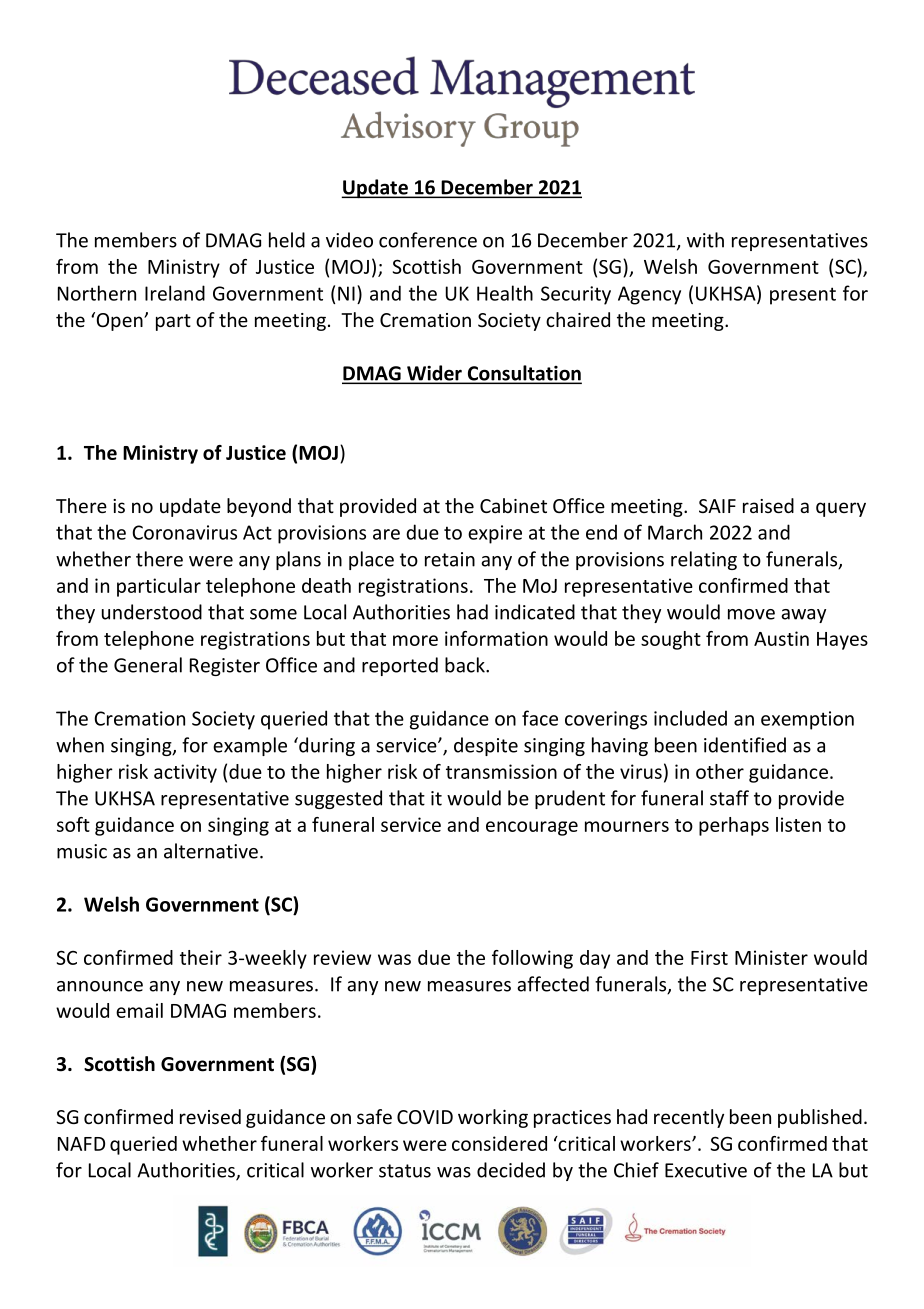 The image size is (924, 1309). Describe the element at coordinates (428, 240) in the screenshot. I see `conference` at that location.
